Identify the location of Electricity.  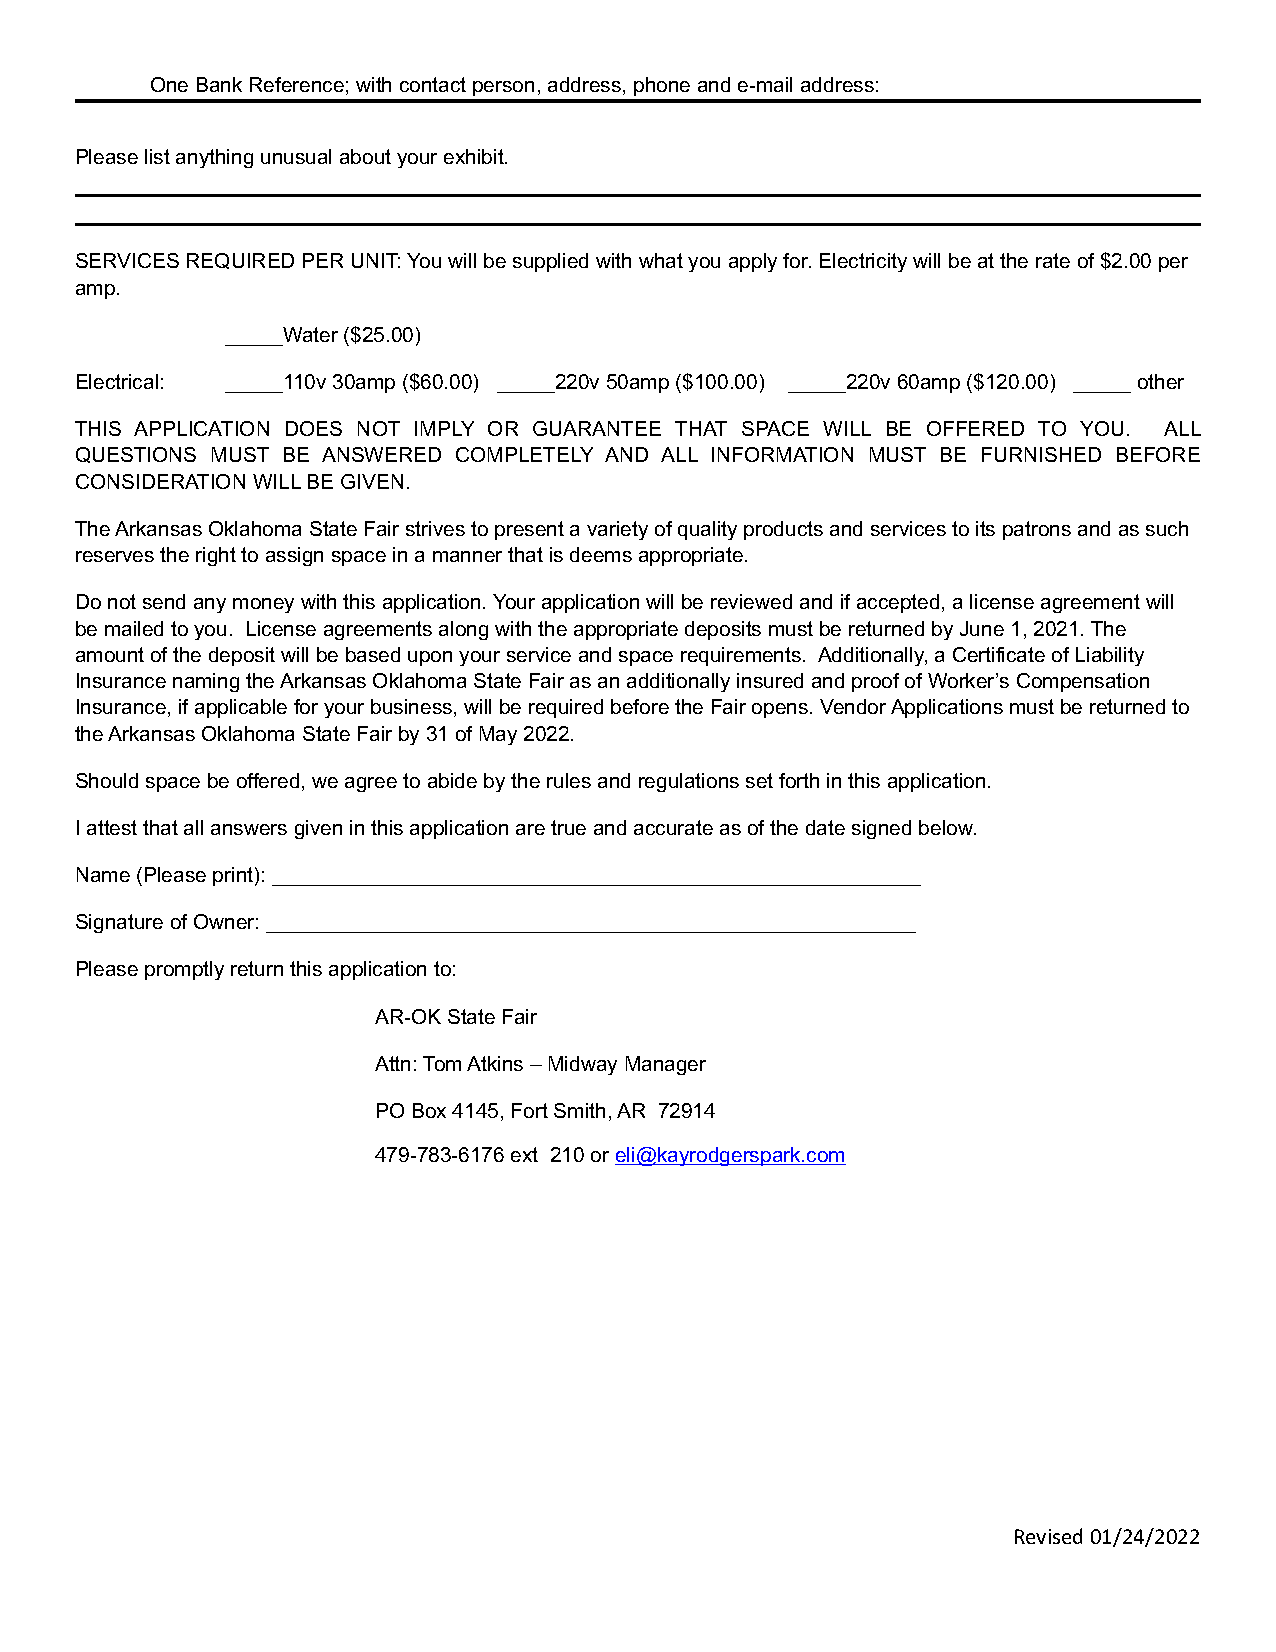
(863, 262).
